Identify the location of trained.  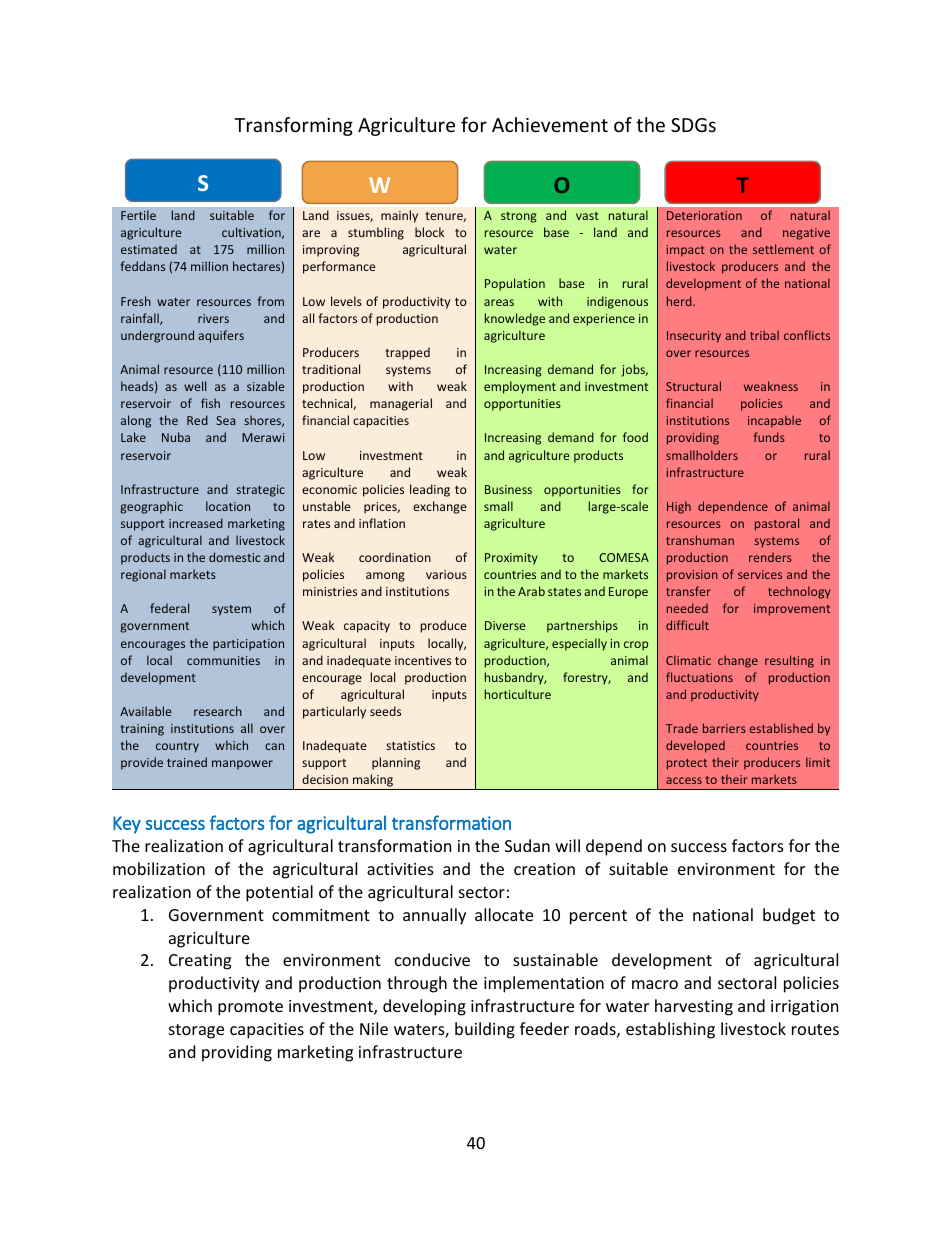
(187, 762).
